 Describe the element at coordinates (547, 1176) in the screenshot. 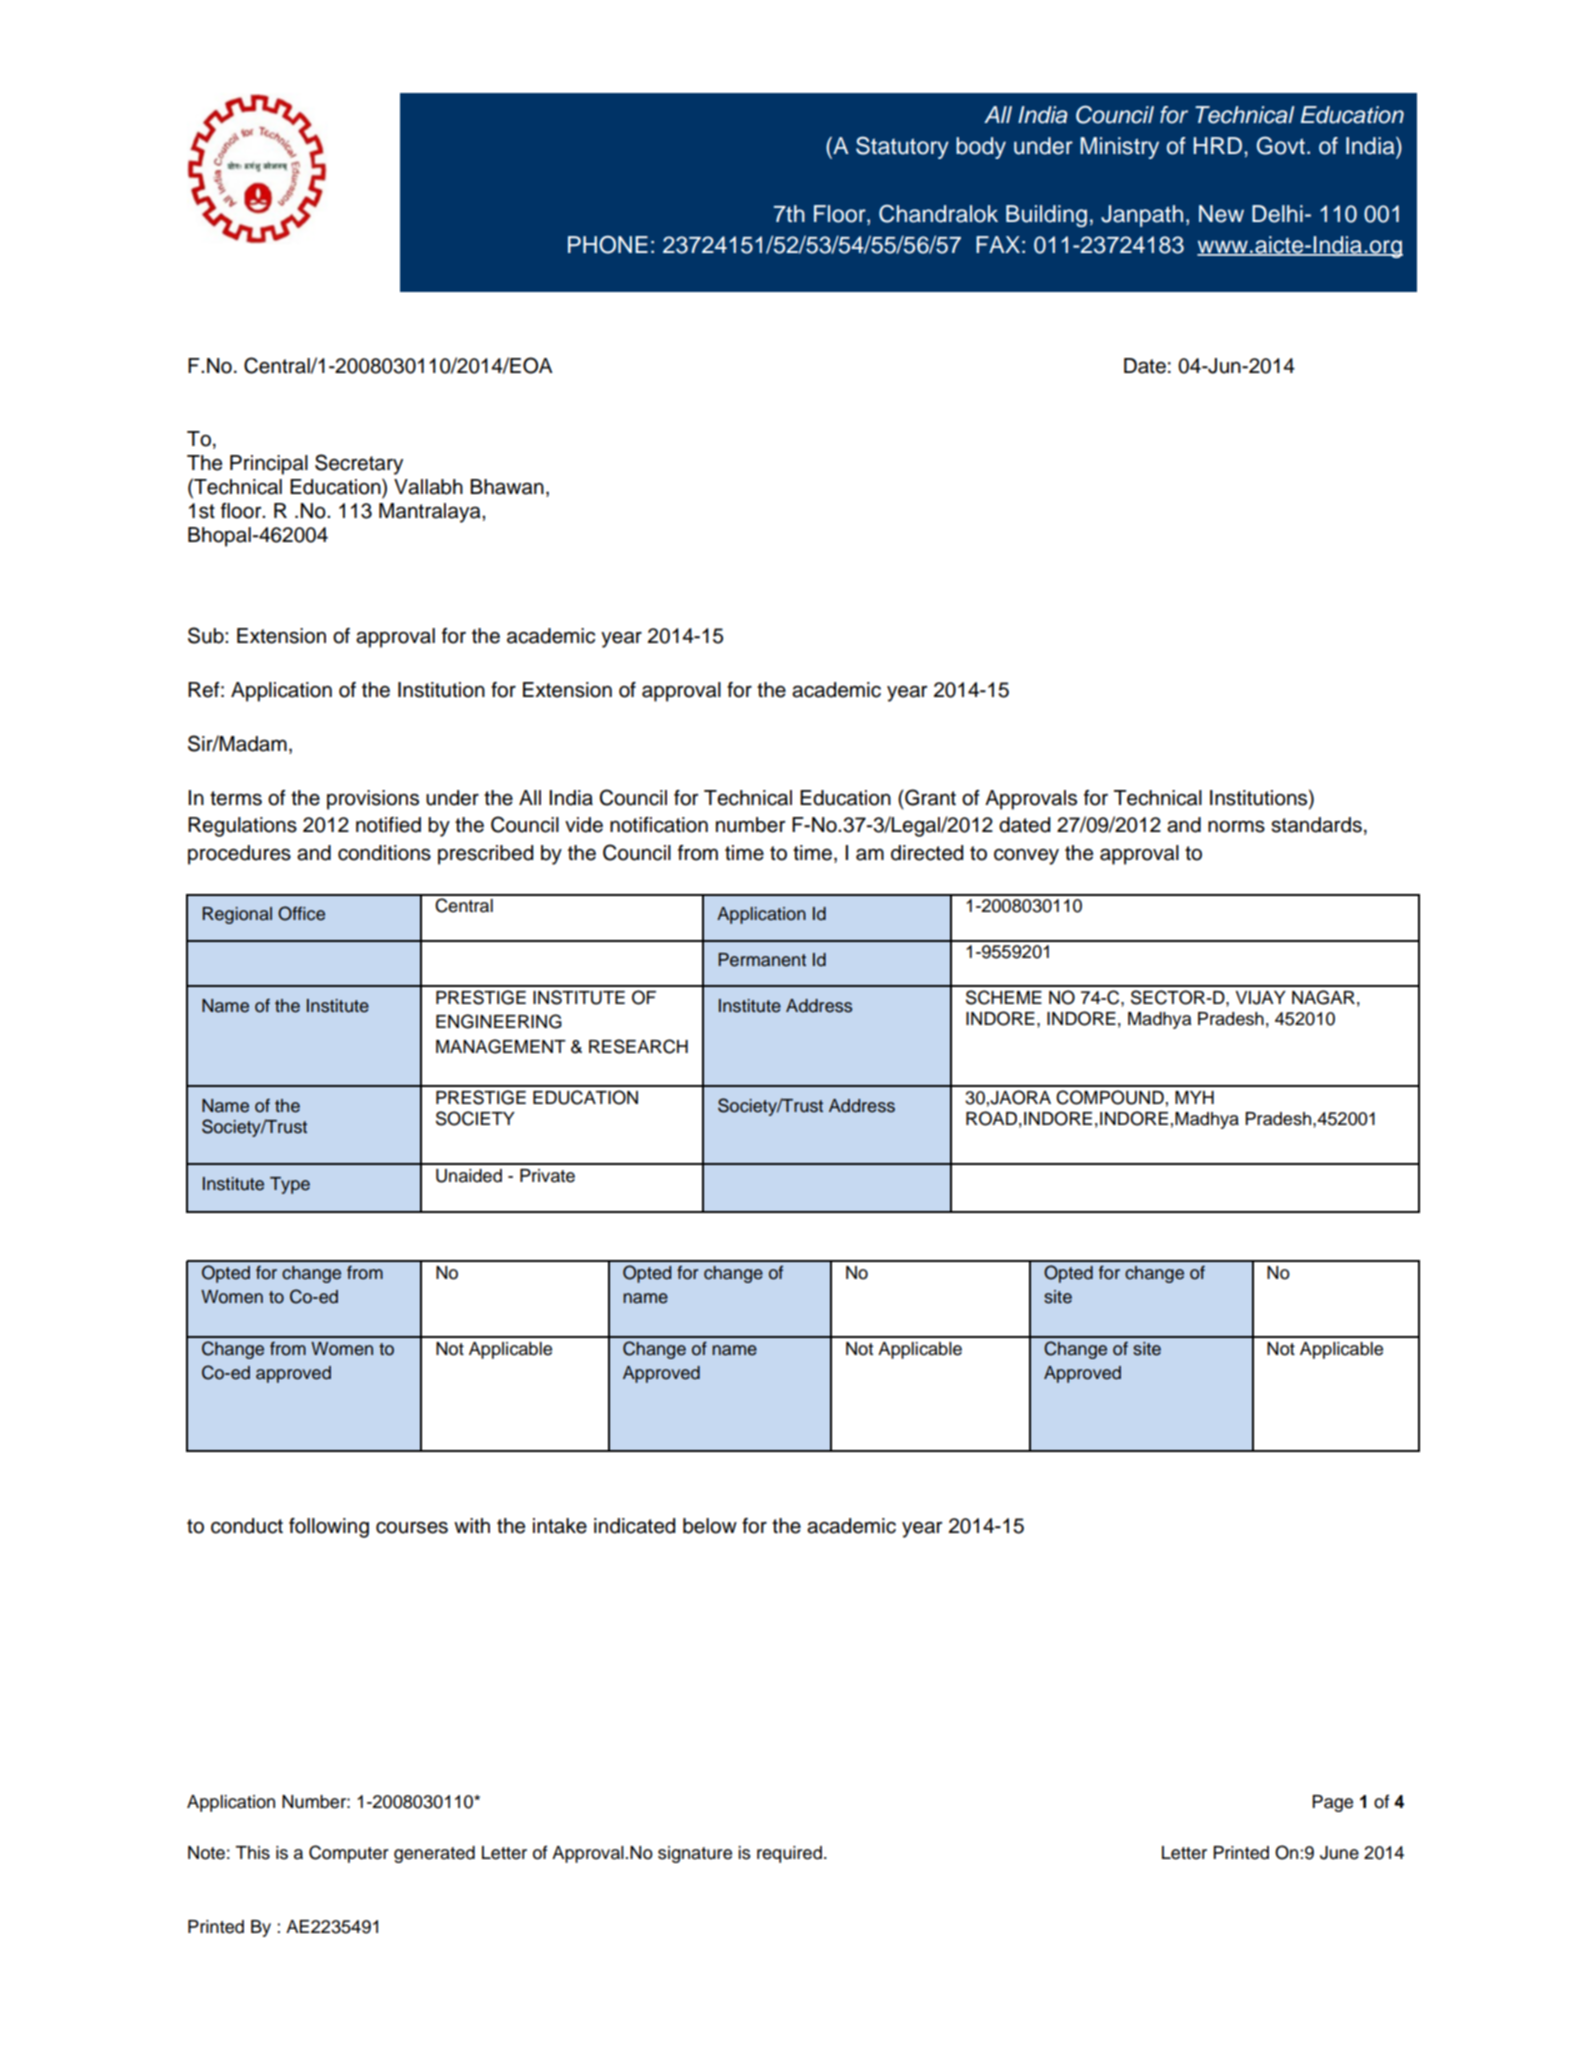

I see `Private` at that location.
